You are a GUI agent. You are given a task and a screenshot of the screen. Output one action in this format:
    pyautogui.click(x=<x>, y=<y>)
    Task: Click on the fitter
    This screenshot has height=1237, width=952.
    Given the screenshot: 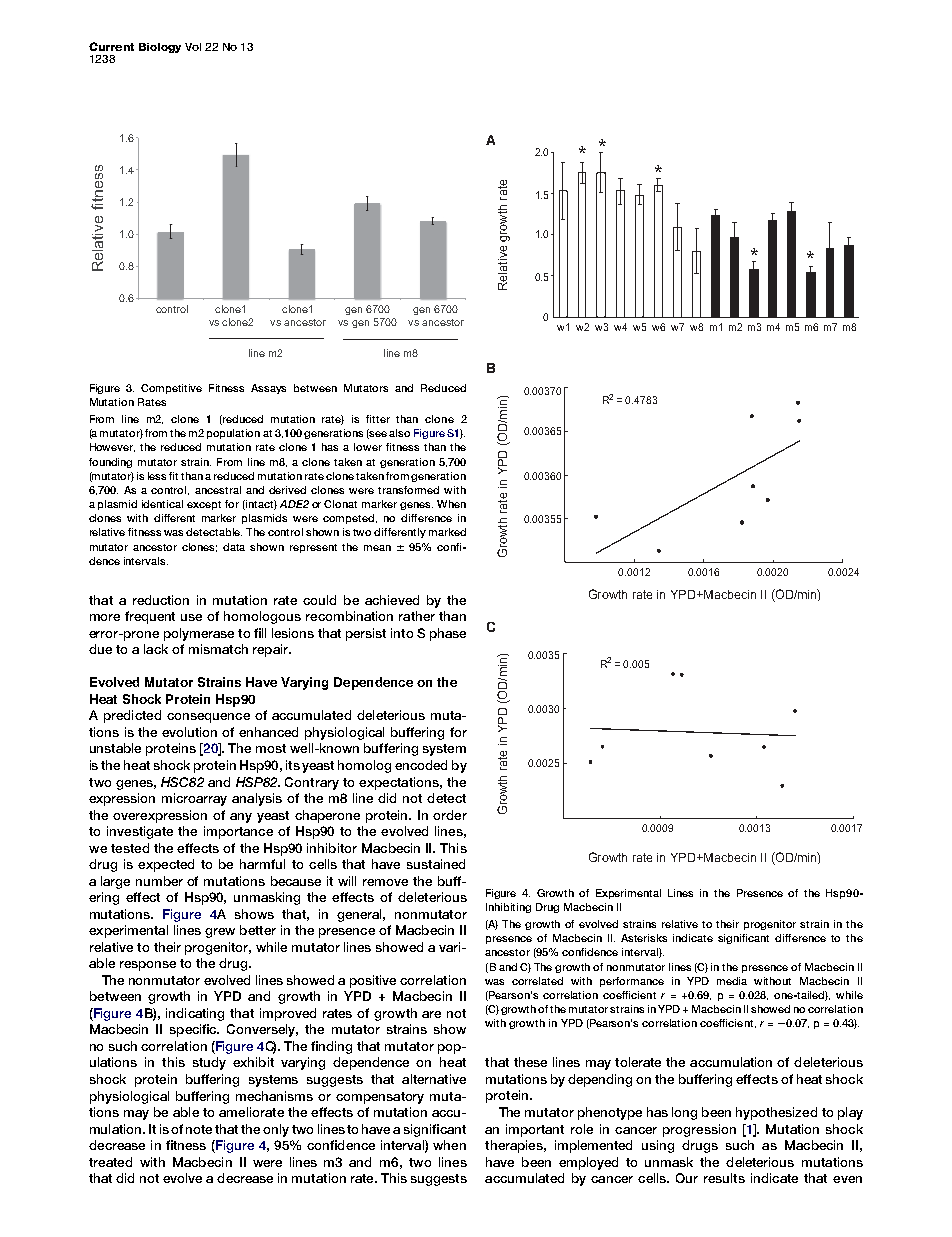 What is the action you would take?
    pyautogui.click(x=378, y=419)
